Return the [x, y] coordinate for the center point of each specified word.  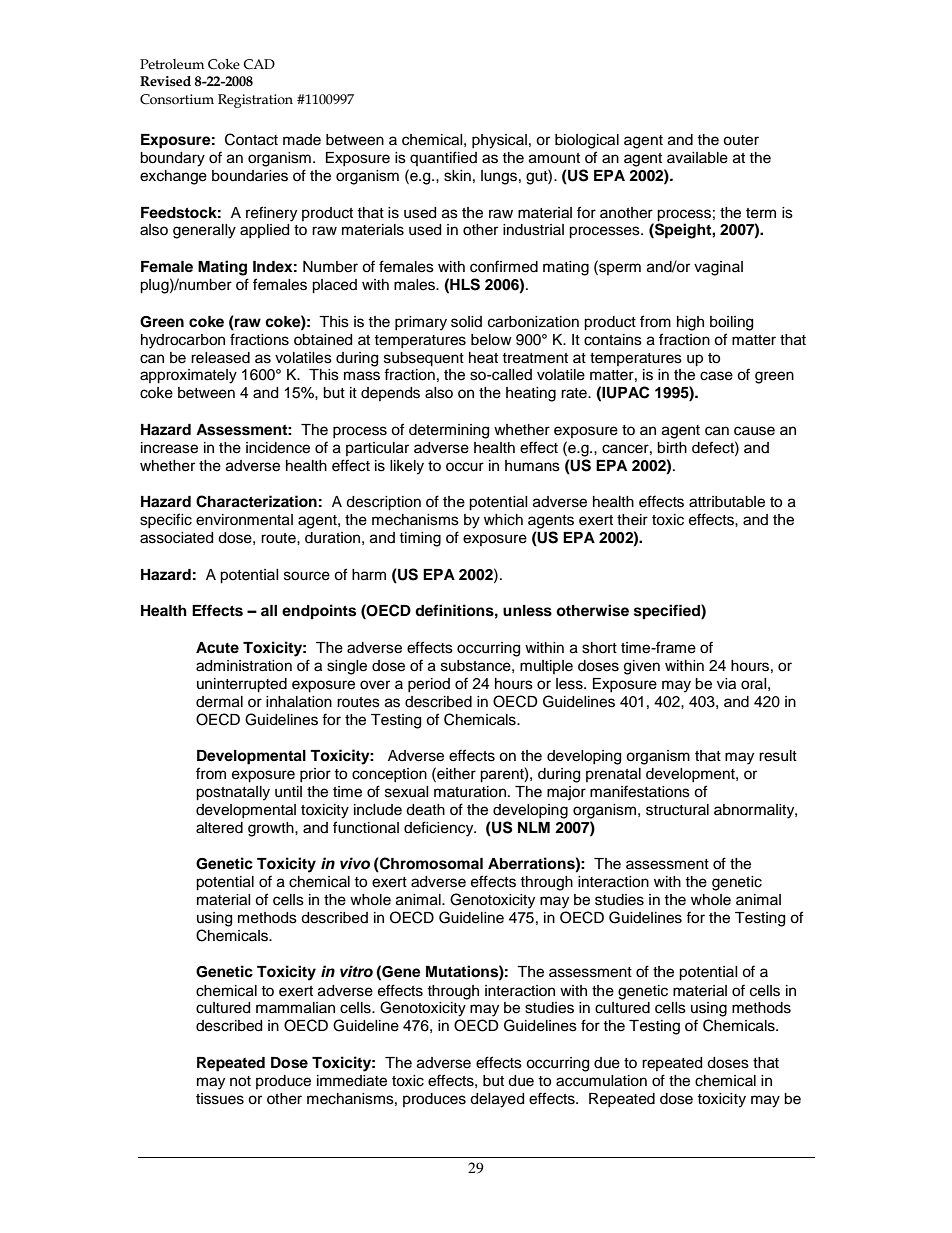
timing [420, 539]
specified [668, 612]
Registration [255, 101]
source [307, 576]
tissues [220, 1099]
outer [741, 140]
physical [499, 141]
